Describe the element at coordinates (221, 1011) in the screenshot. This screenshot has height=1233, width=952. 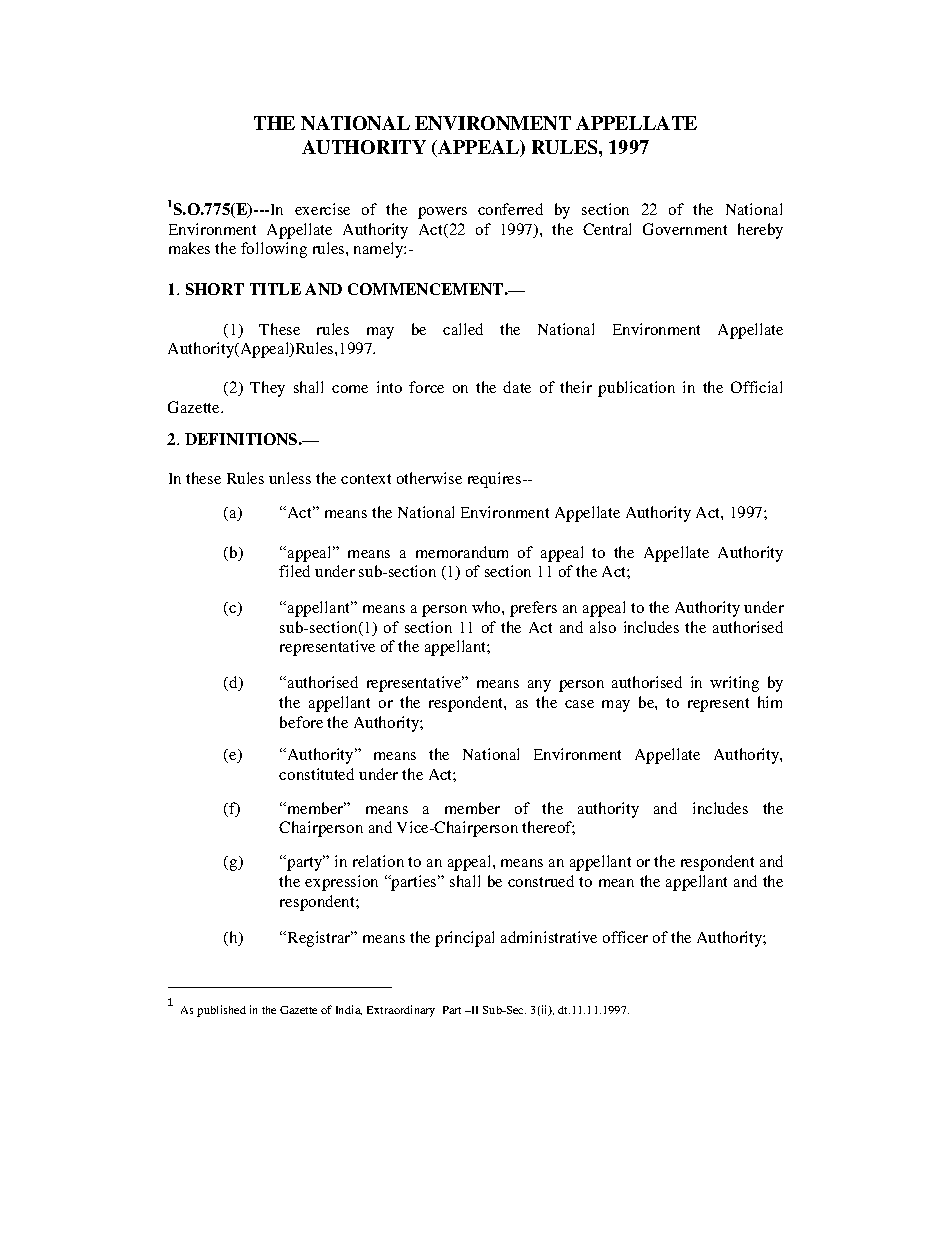
I see `published` at that location.
